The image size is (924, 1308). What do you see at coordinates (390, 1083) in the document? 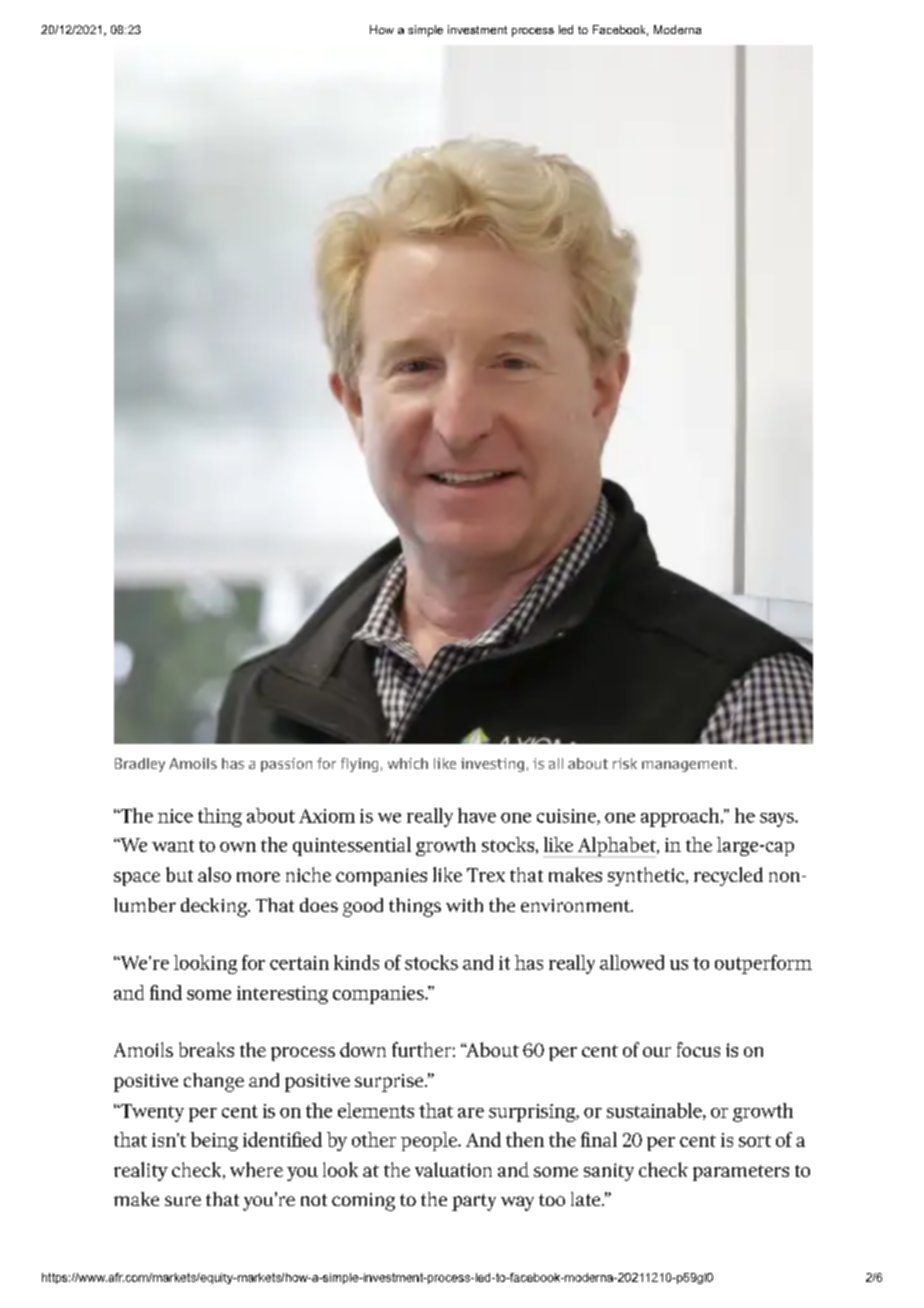
I see `surprise` at bounding box center [390, 1083].
